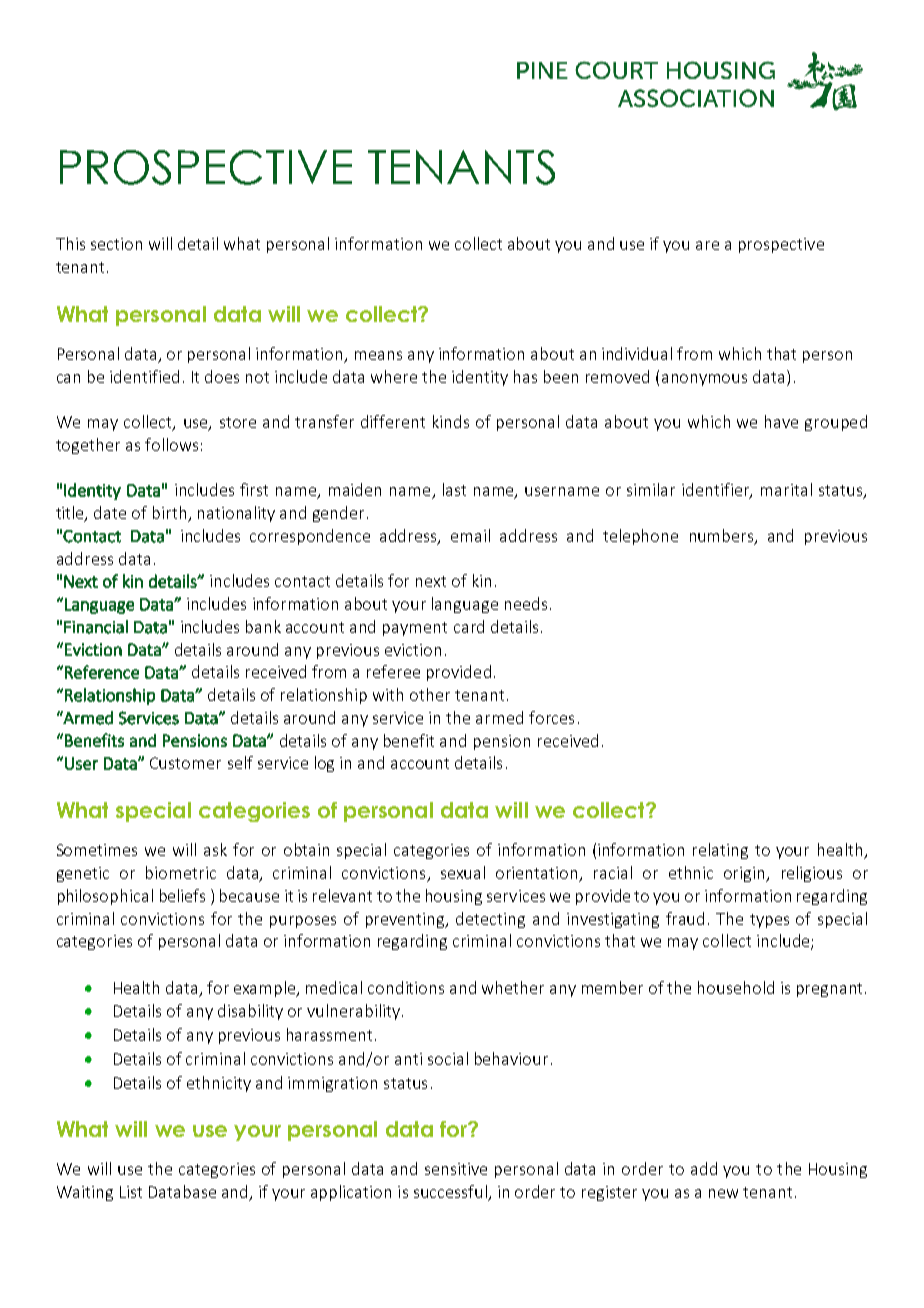  I want to click on means, so click(378, 355).
